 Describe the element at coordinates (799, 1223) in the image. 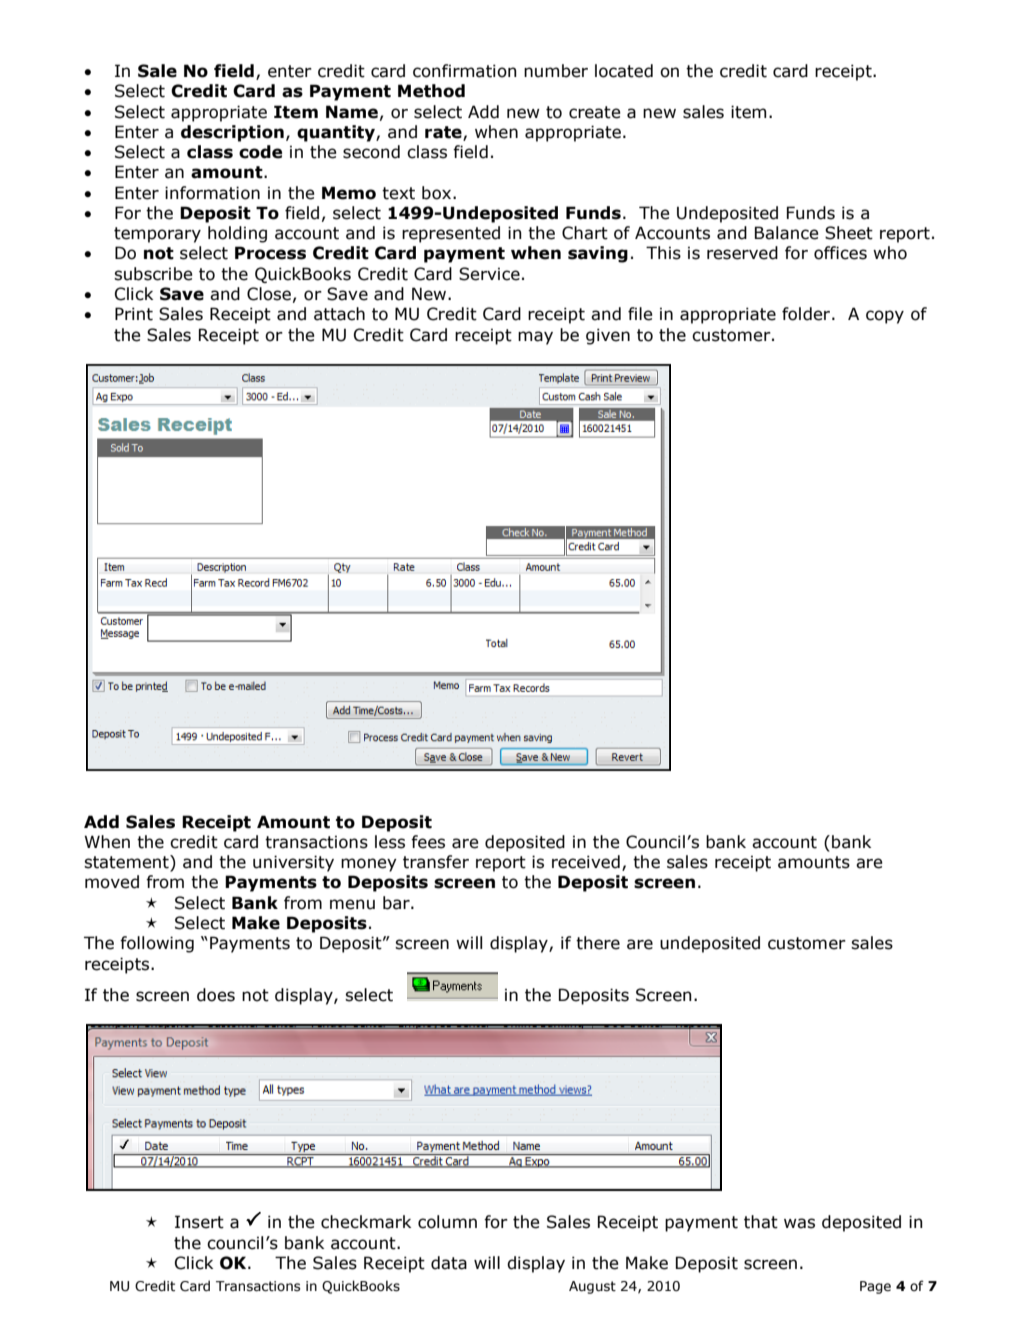

I see `was` at that location.
